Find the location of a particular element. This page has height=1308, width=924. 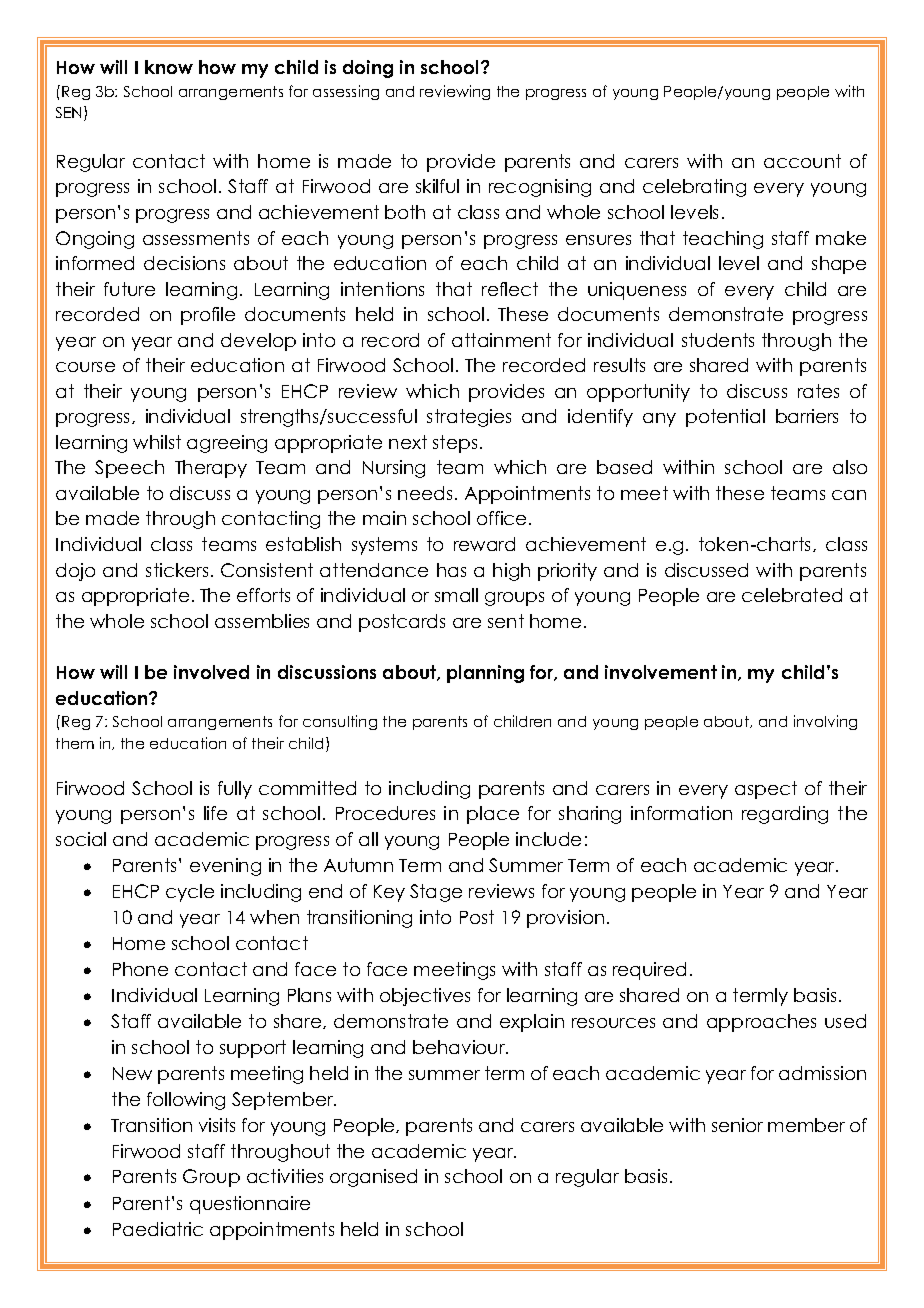

senior is located at coordinates (737, 1125).
